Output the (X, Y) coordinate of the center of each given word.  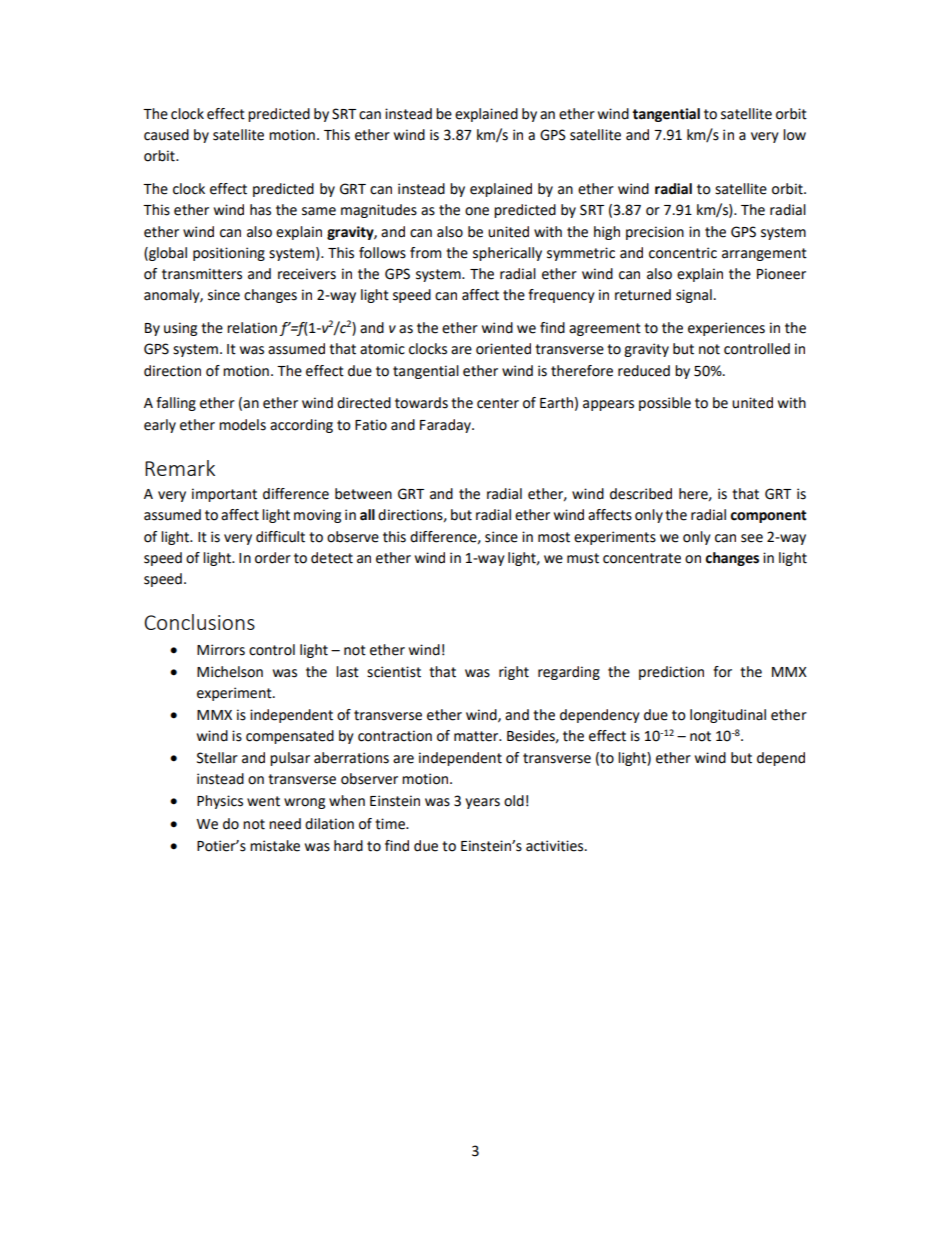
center (498, 403)
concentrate (642, 558)
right (514, 673)
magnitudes (379, 211)
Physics (220, 802)
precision (655, 233)
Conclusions (199, 622)
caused (166, 135)
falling (176, 404)
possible (665, 404)
